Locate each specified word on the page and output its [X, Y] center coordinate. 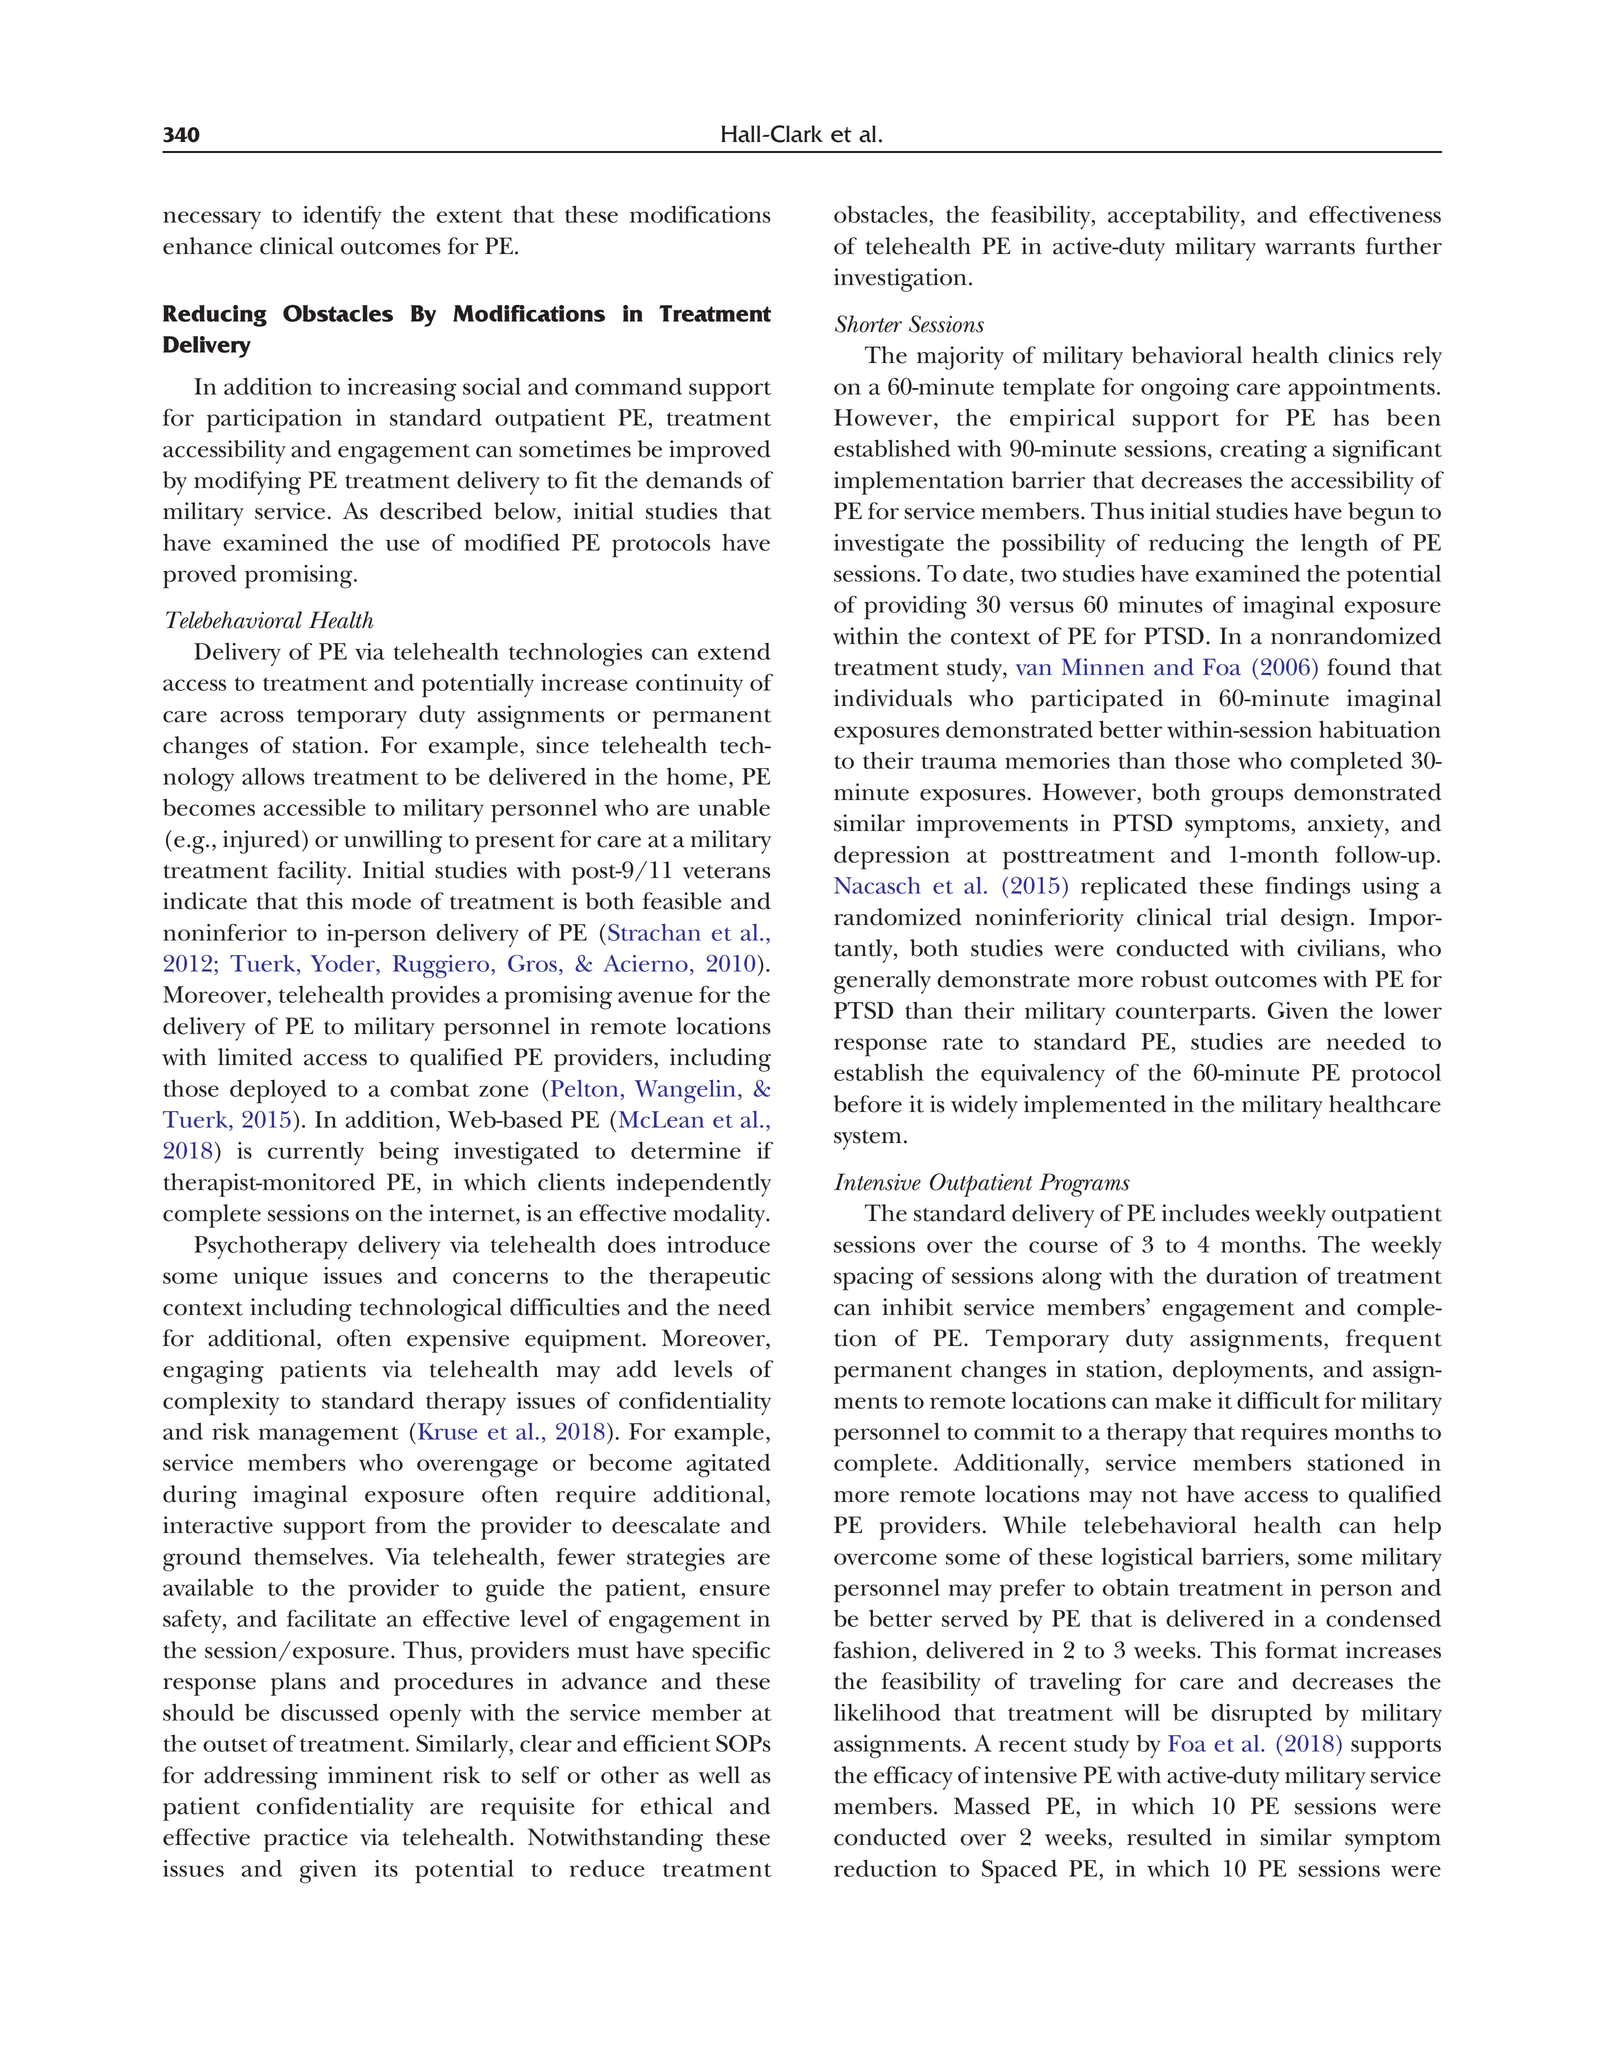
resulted [1169, 1837]
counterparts [1182, 1015]
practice [306, 1840]
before [868, 1104]
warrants [1310, 248]
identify [342, 217]
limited [255, 1057]
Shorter [868, 324]
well [719, 1775]
